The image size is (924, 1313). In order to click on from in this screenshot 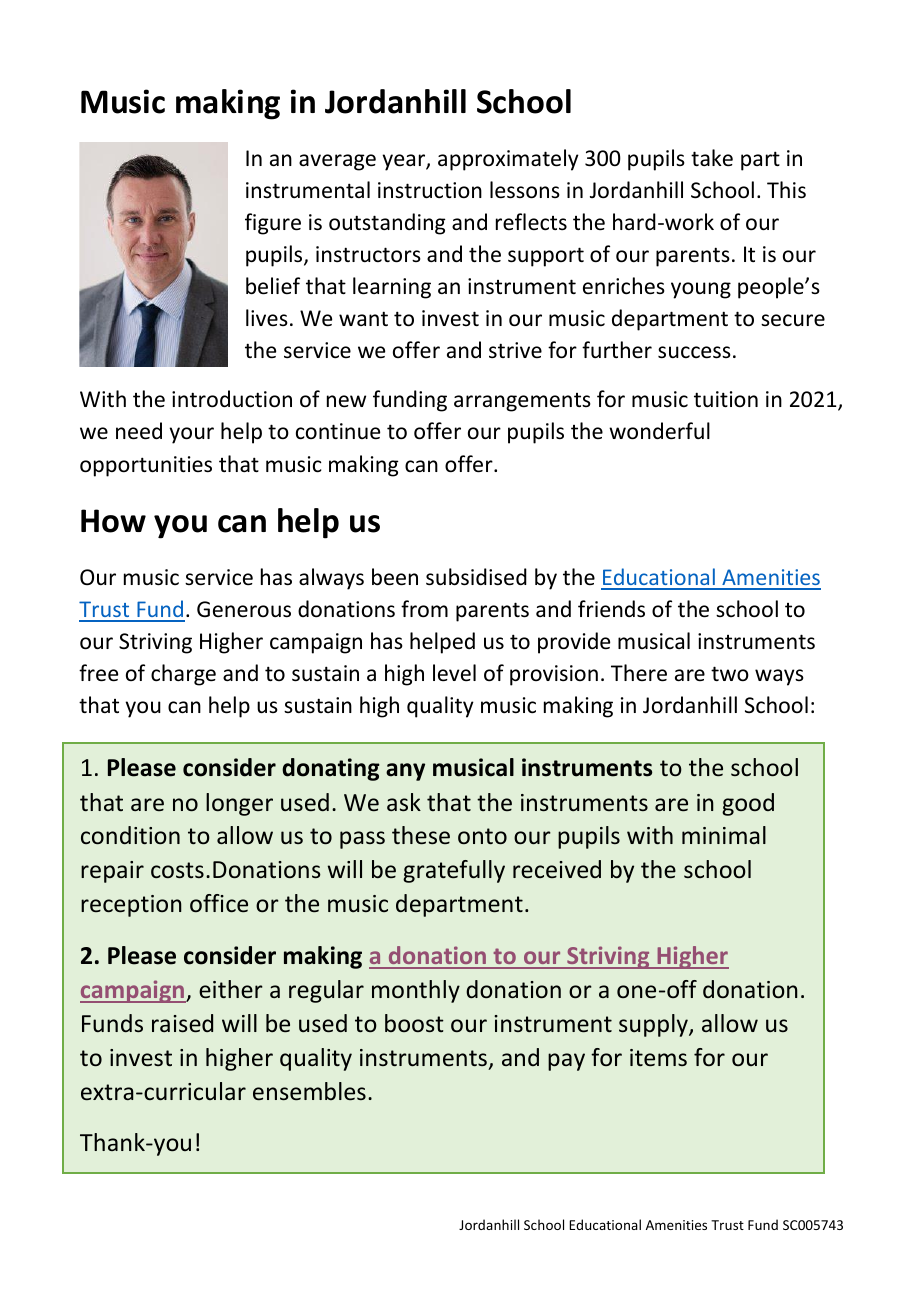, I will do `click(424, 609)`.
